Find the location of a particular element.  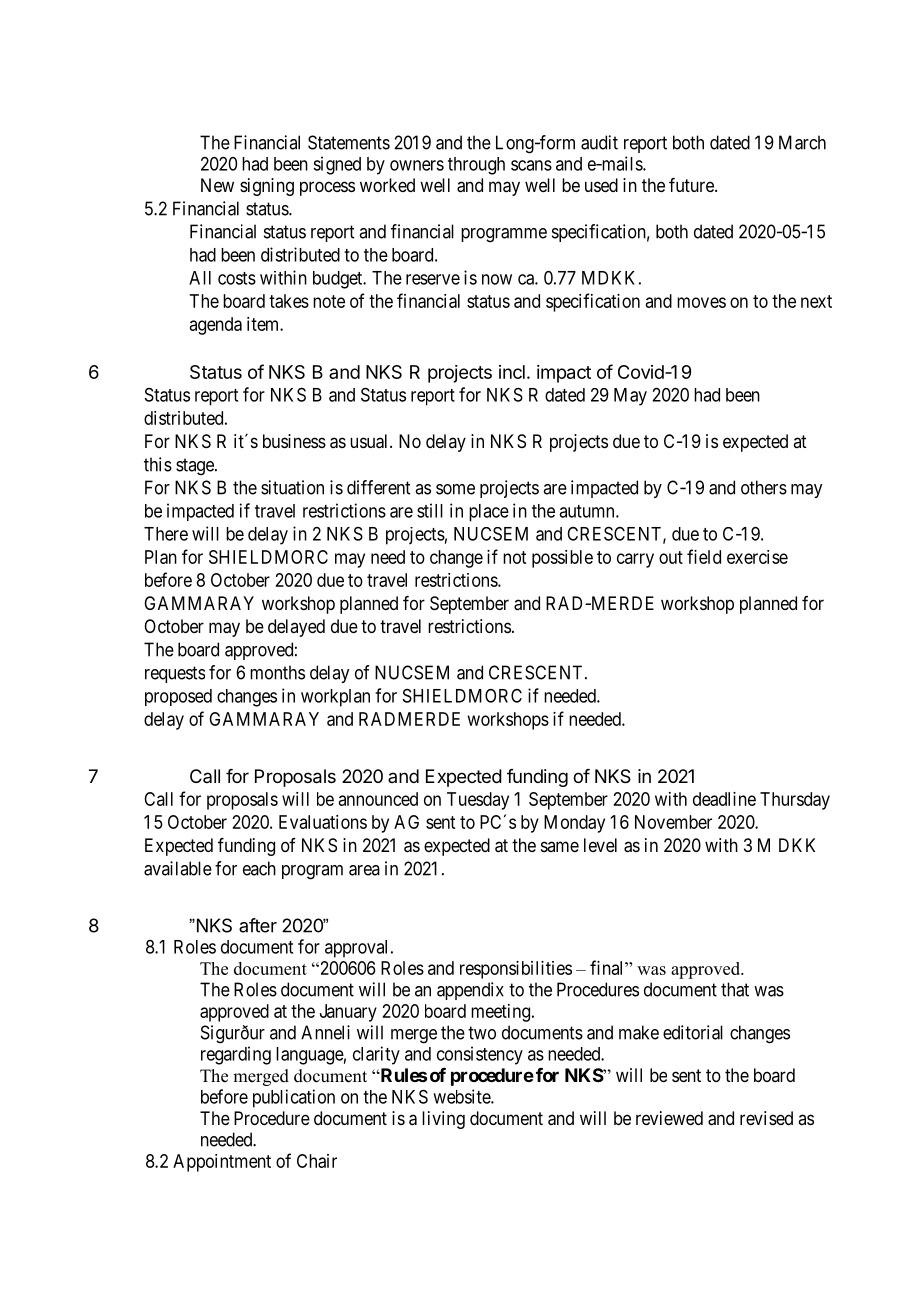

after is located at coordinates (258, 925).
